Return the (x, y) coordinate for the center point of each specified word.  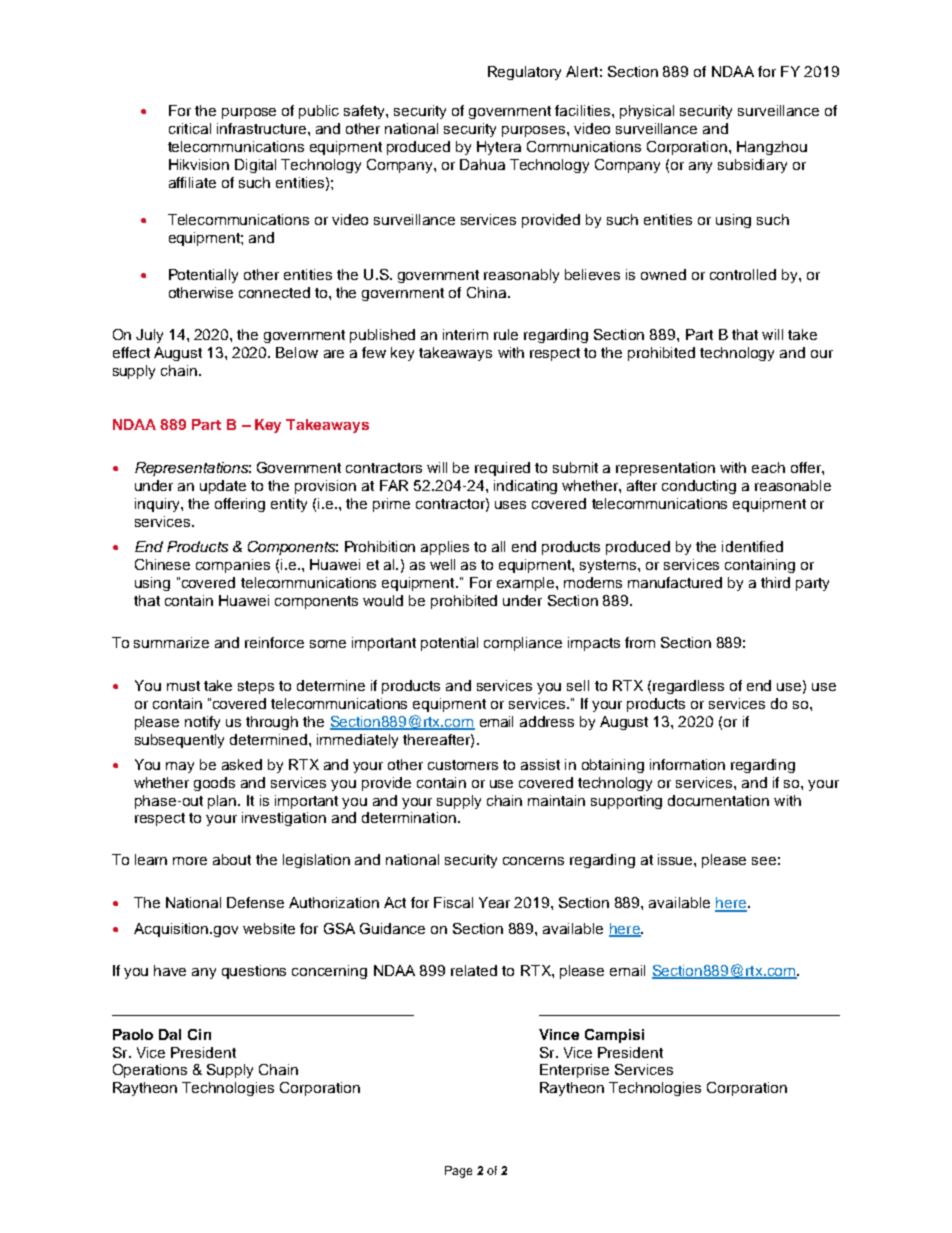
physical (647, 112)
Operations (150, 1071)
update (223, 487)
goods (214, 784)
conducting (699, 487)
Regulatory (524, 73)
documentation (718, 800)
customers (463, 765)
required (502, 469)
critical (190, 128)
